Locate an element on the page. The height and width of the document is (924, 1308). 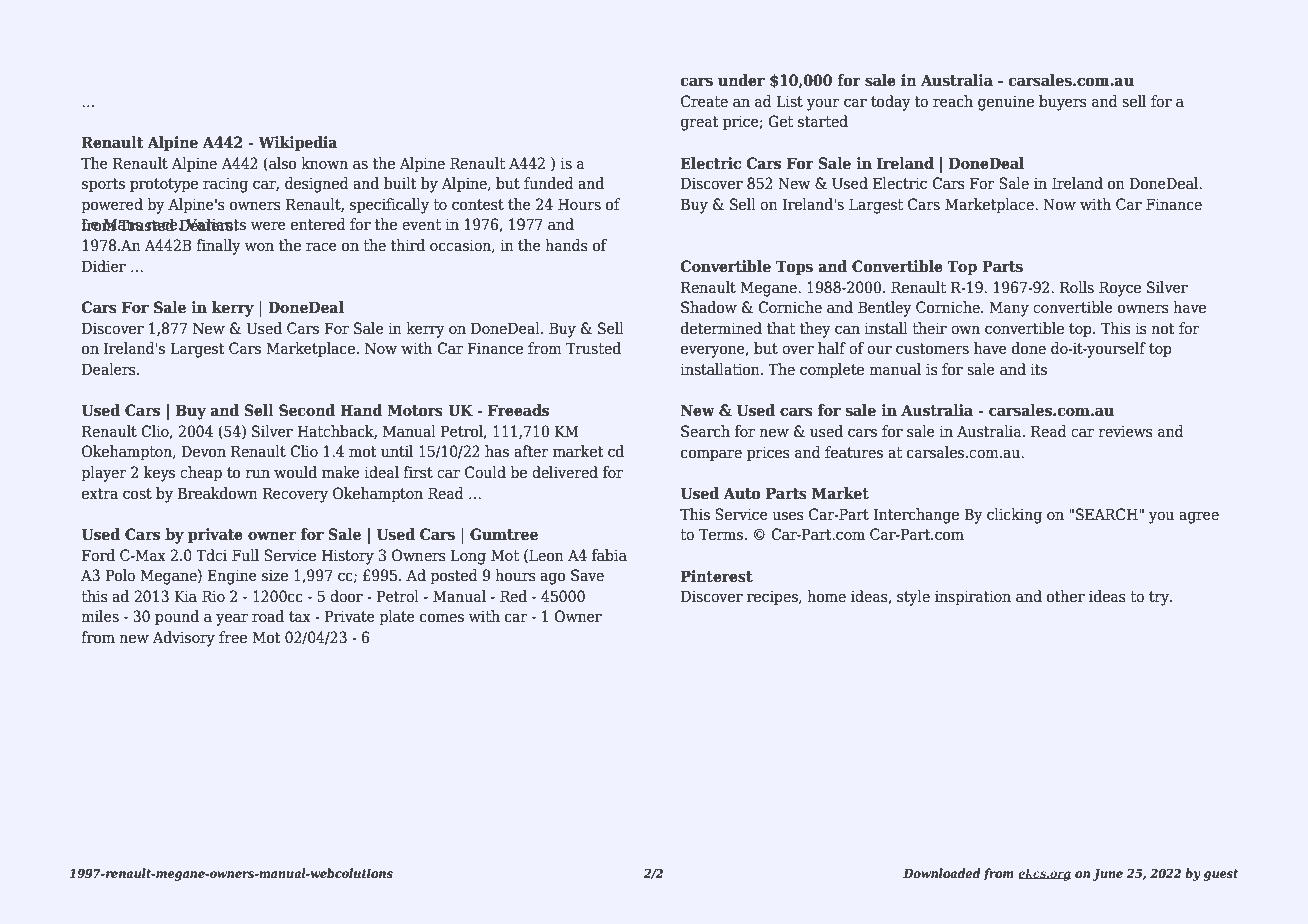
Create is located at coordinates (704, 101).
